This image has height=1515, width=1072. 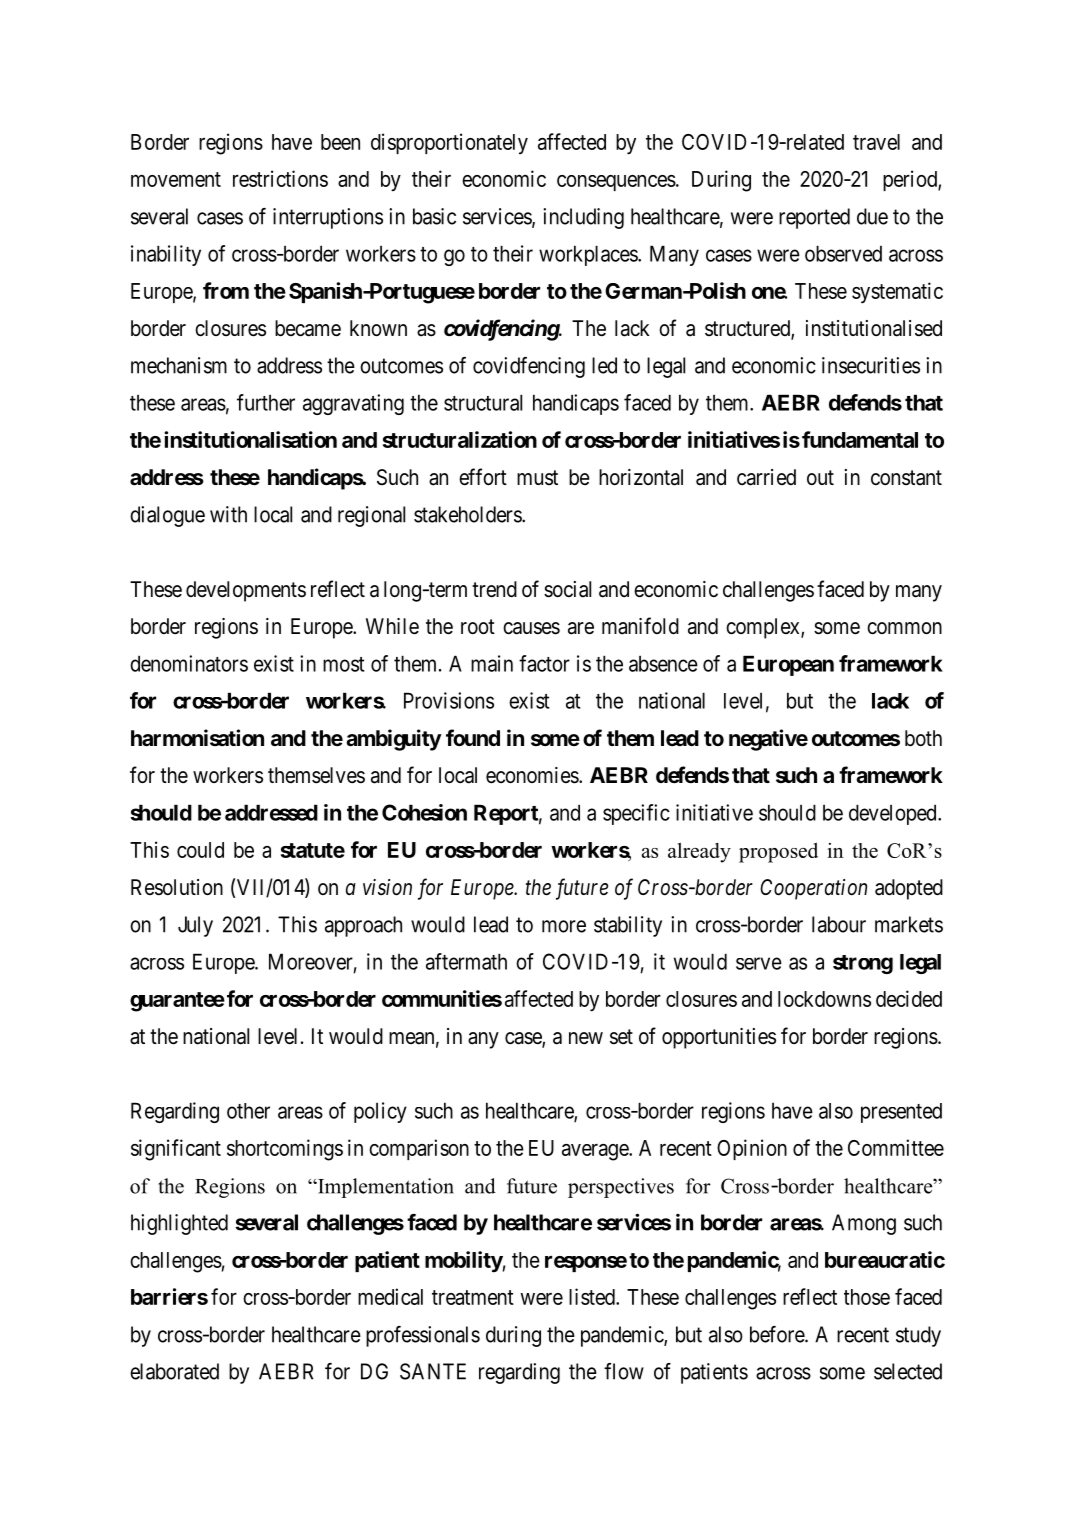 What do you see at coordinates (280, 178) in the image?
I see `restrictions` at bounding box center [280, 178].
